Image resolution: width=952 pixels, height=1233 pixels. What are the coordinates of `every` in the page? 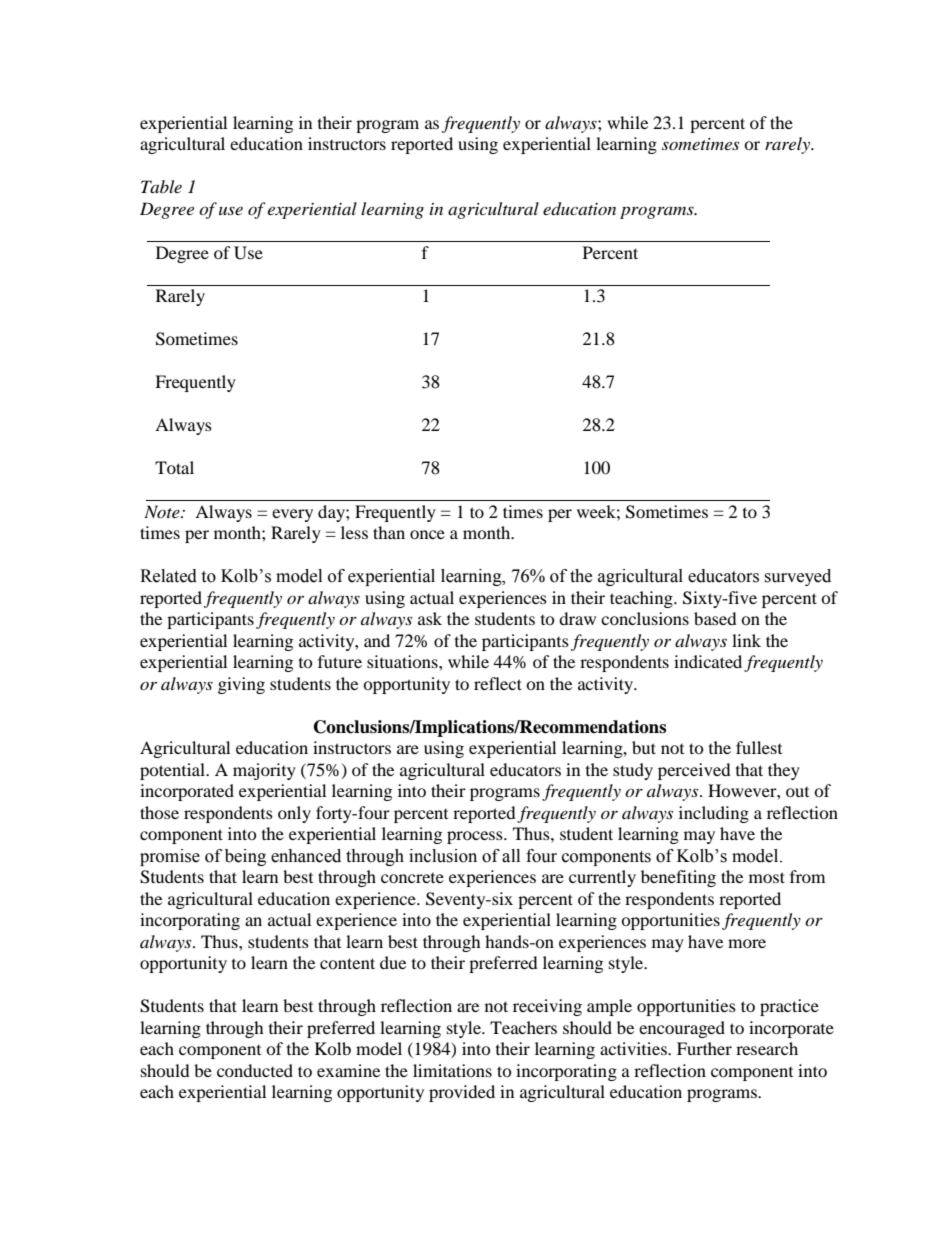 It's located at (292, 515).
